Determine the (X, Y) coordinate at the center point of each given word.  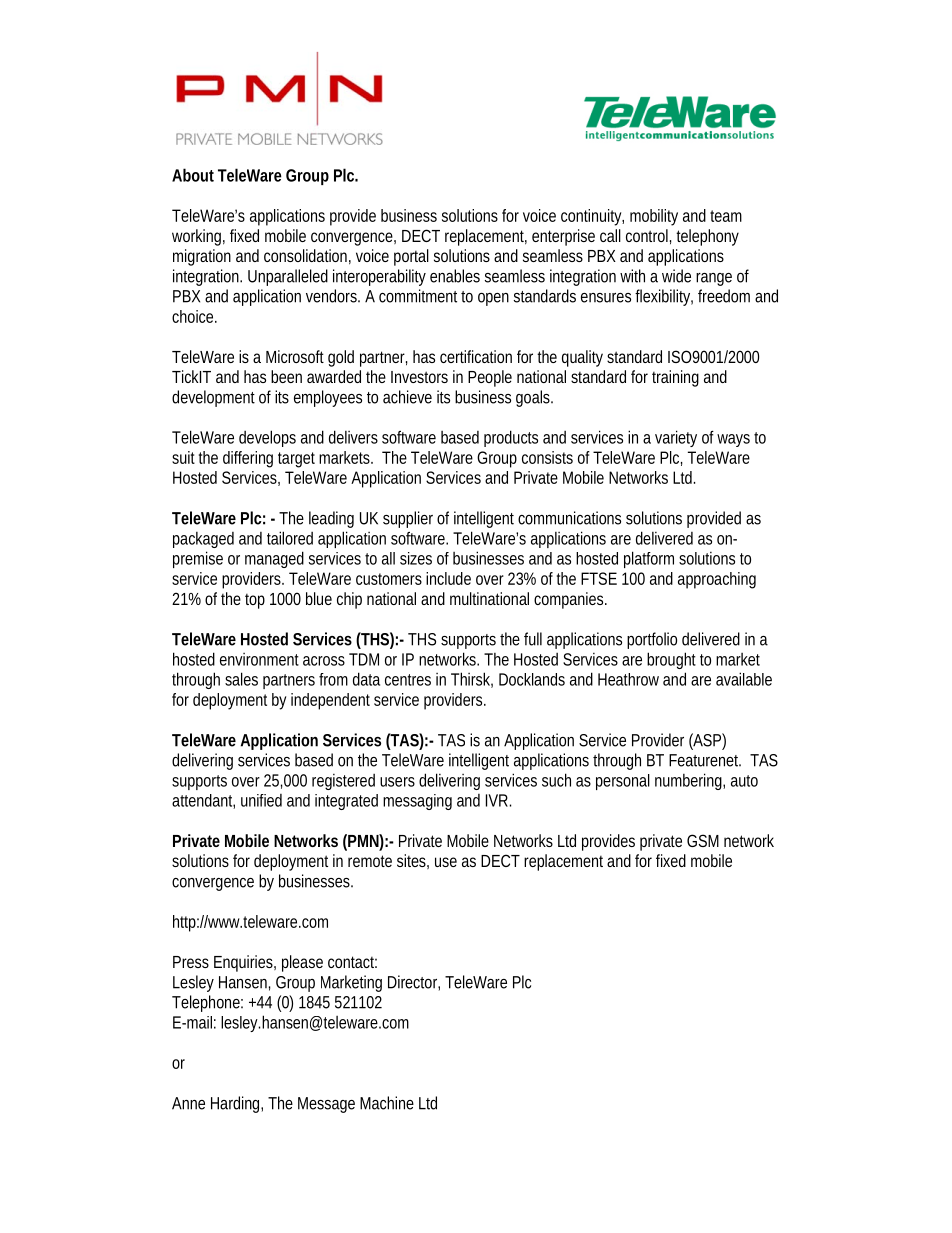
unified (261, 800)
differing (248, 459)
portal (411, 257)
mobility (654, 217)
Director (414, 983)
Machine (387, 1103)
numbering (690, 781)
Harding (237, 1104)
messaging (417, 802)
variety (676, 438)
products (511, 438)
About (193, 175)
